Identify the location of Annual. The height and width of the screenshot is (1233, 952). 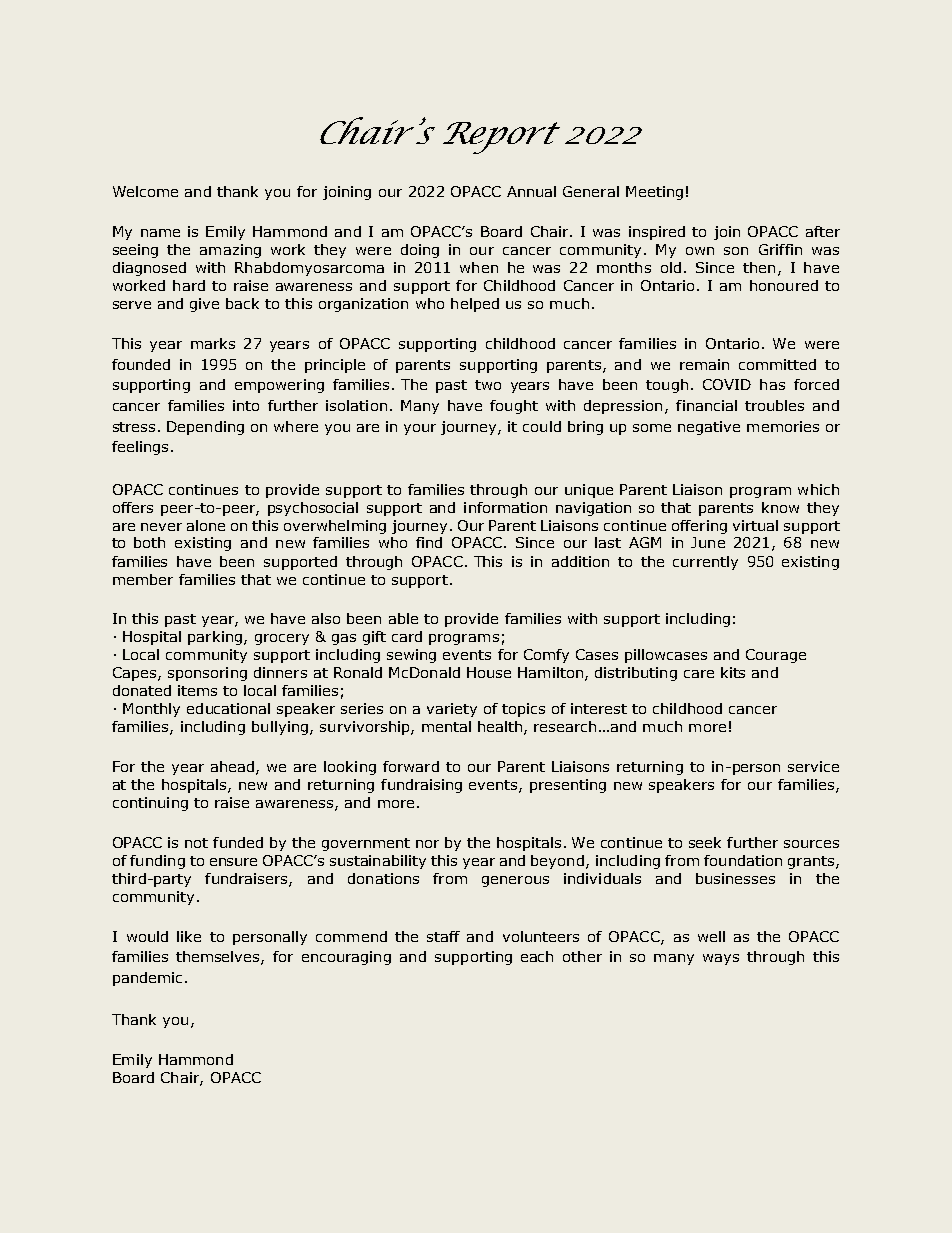
(531, 191).
